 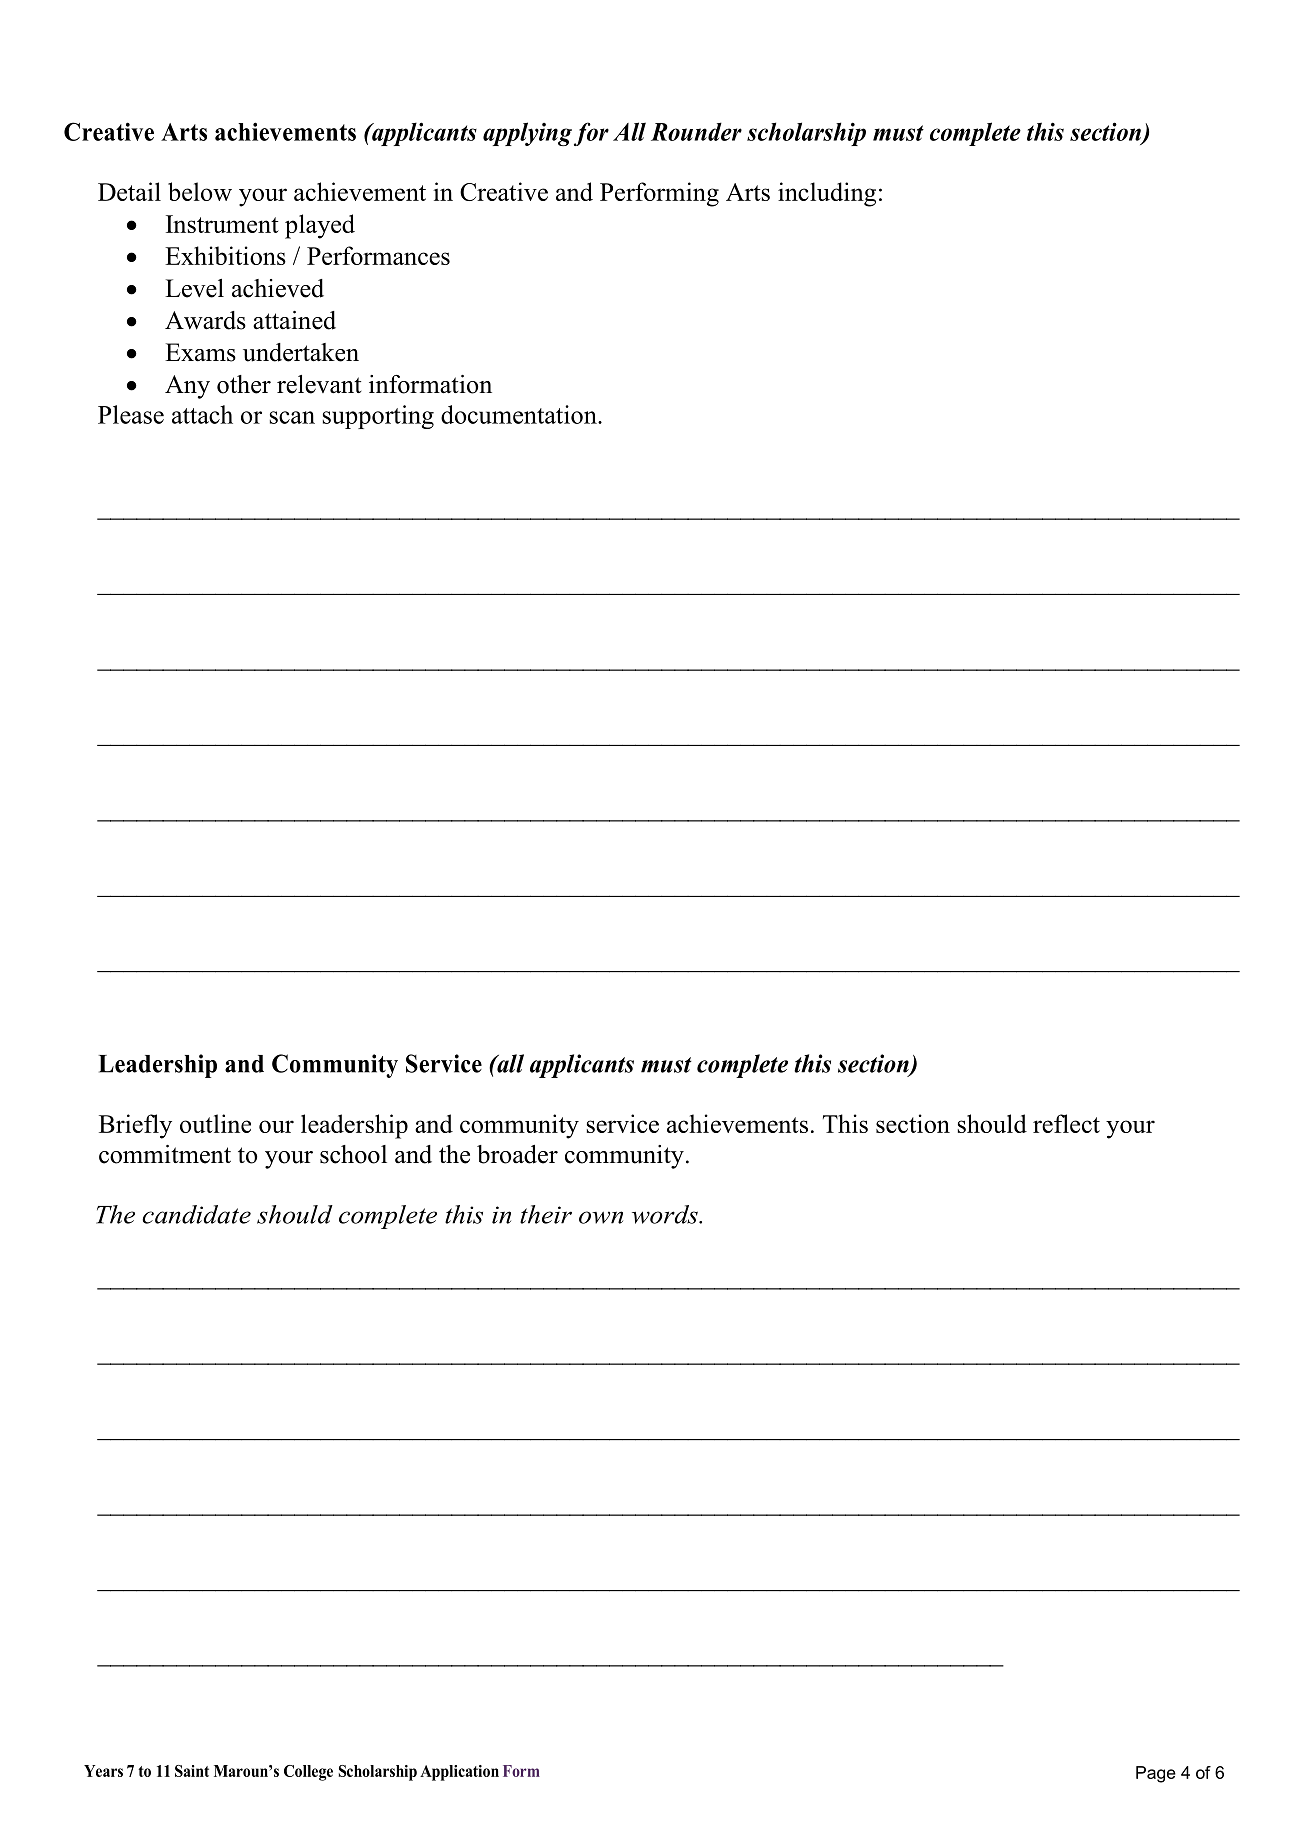 What do you see at coordinates (202, 414) in the screenshot?
I see `attach` at bounding box center [202, 414].
